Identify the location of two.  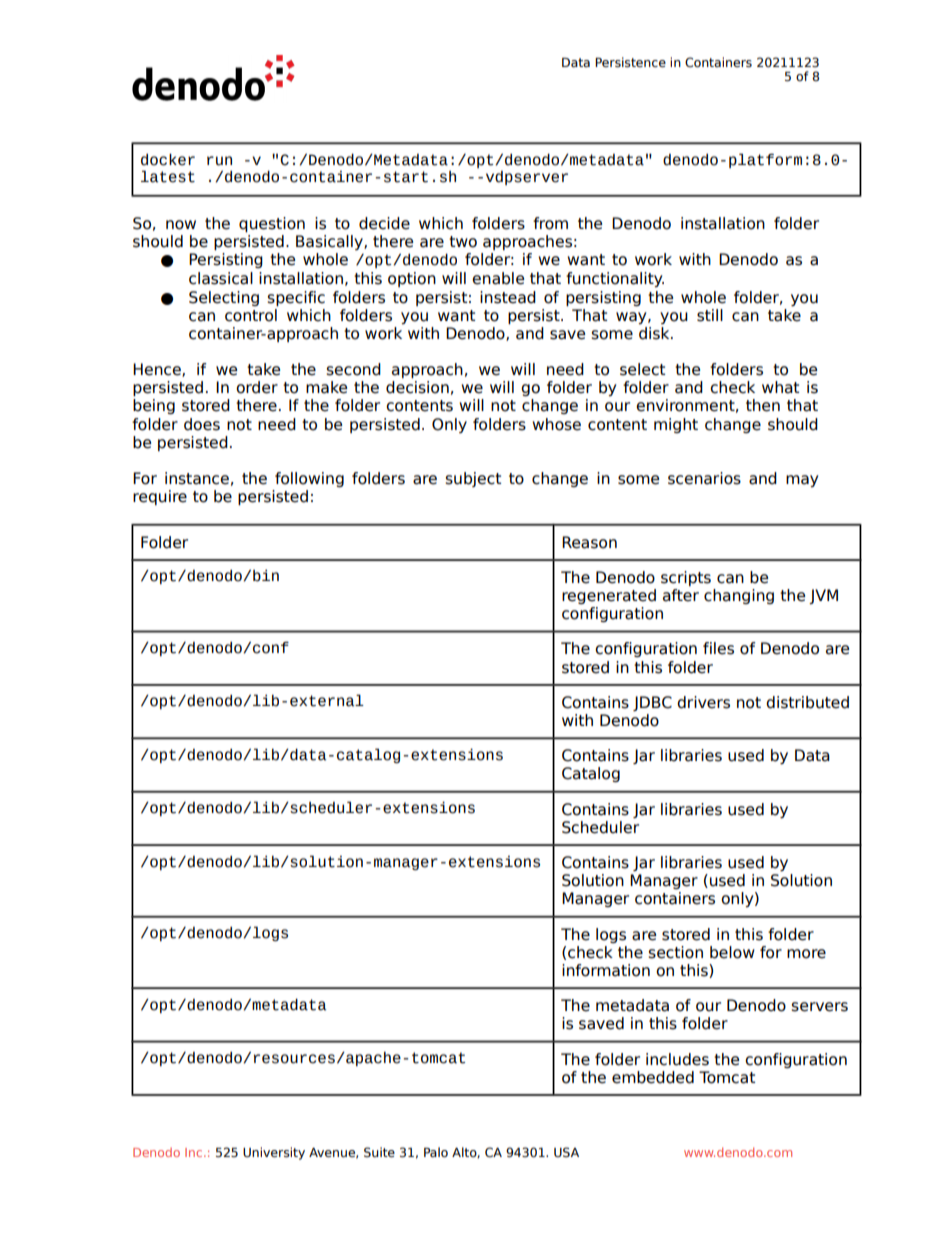
(463, 242).
